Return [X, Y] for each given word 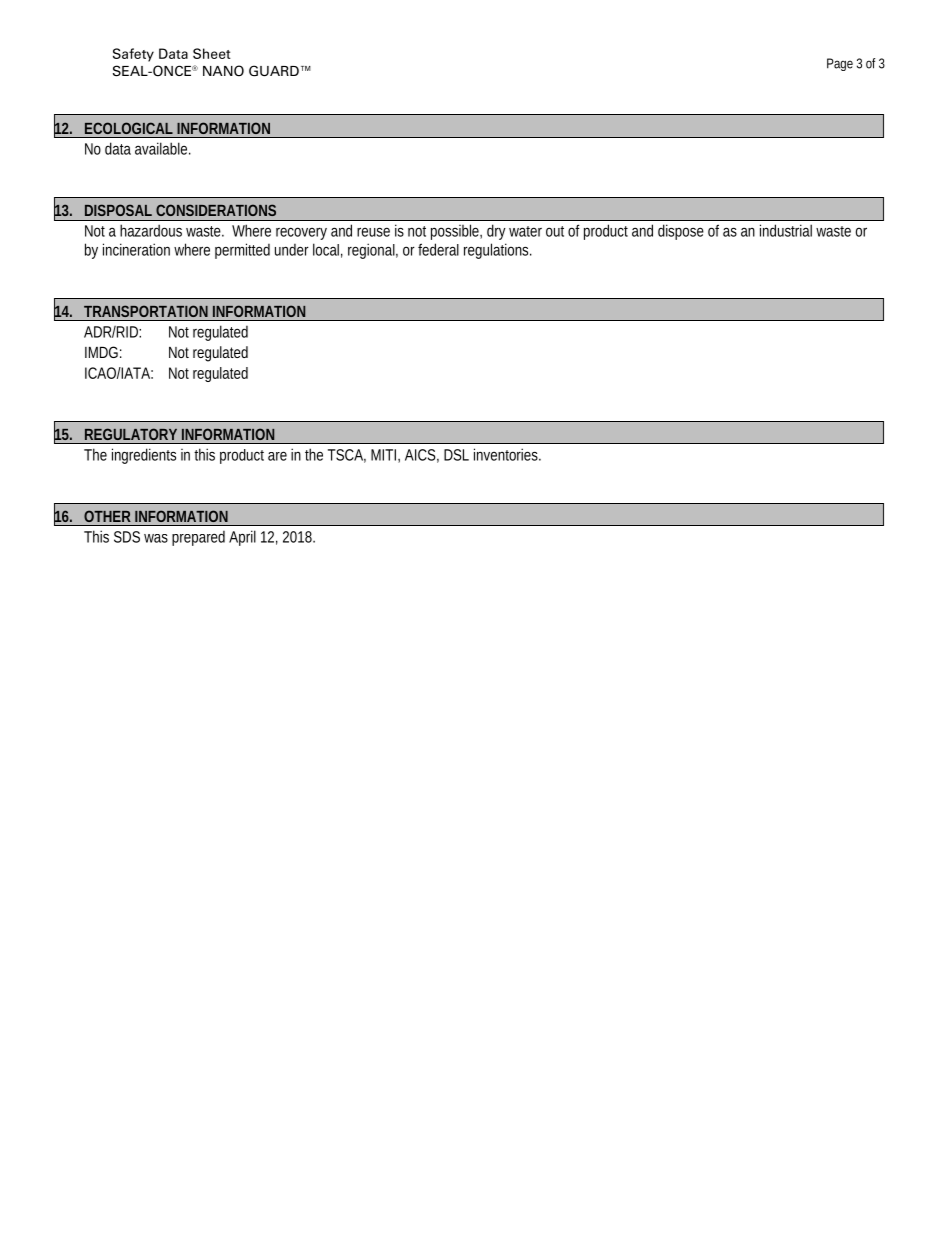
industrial [786, 230]
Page [840, 64]
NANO [223, 71]
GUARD [274, 71]
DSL [456, 455]
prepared [198, 538]
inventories [507, 454]
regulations [498, 251]
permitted [242, 251]
